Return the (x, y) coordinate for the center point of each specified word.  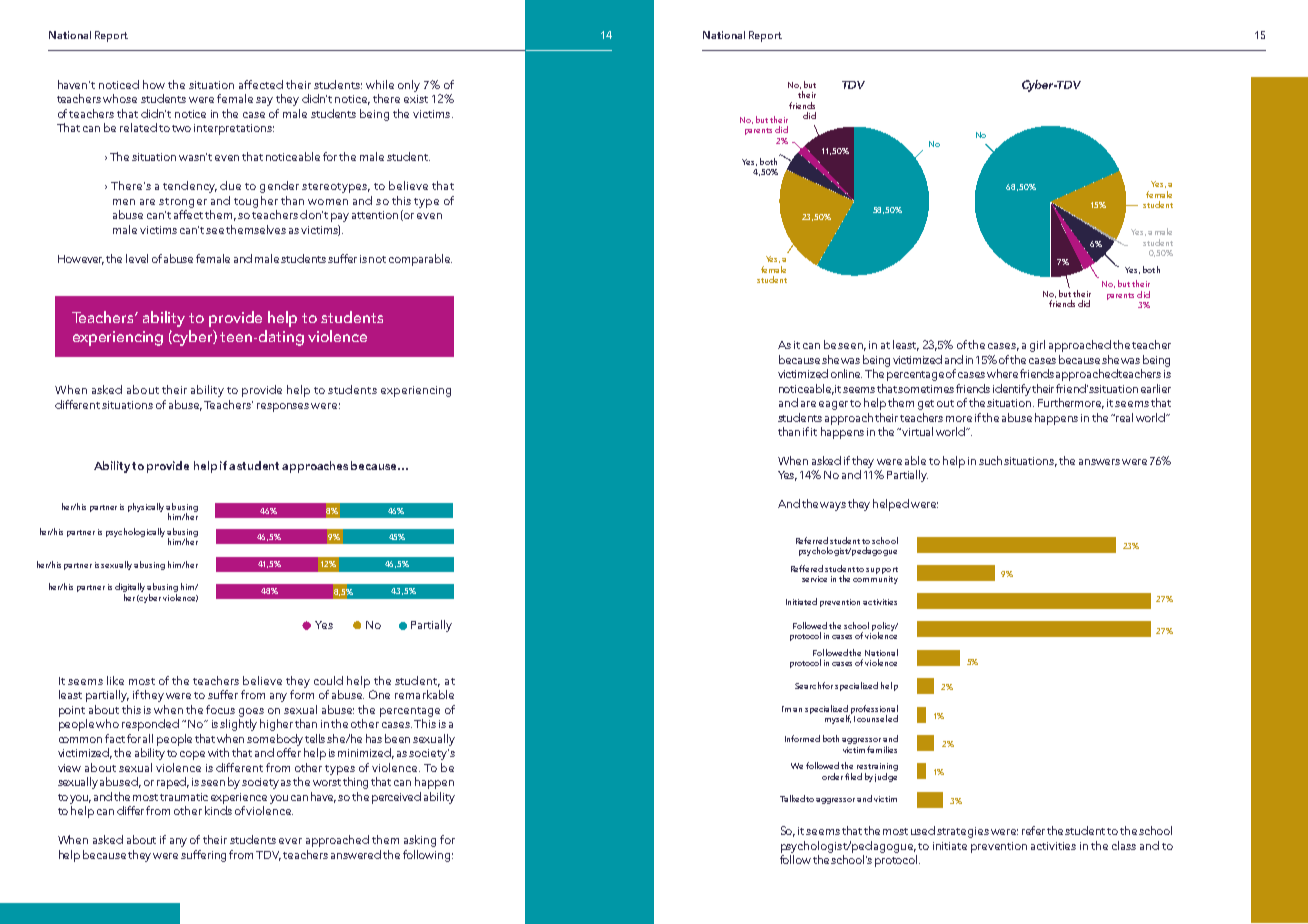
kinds (218, 810)
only (409, 86)
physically (147, 507)
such (990, 460)
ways (833, 506)
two (181, 128)
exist (416, 99)
